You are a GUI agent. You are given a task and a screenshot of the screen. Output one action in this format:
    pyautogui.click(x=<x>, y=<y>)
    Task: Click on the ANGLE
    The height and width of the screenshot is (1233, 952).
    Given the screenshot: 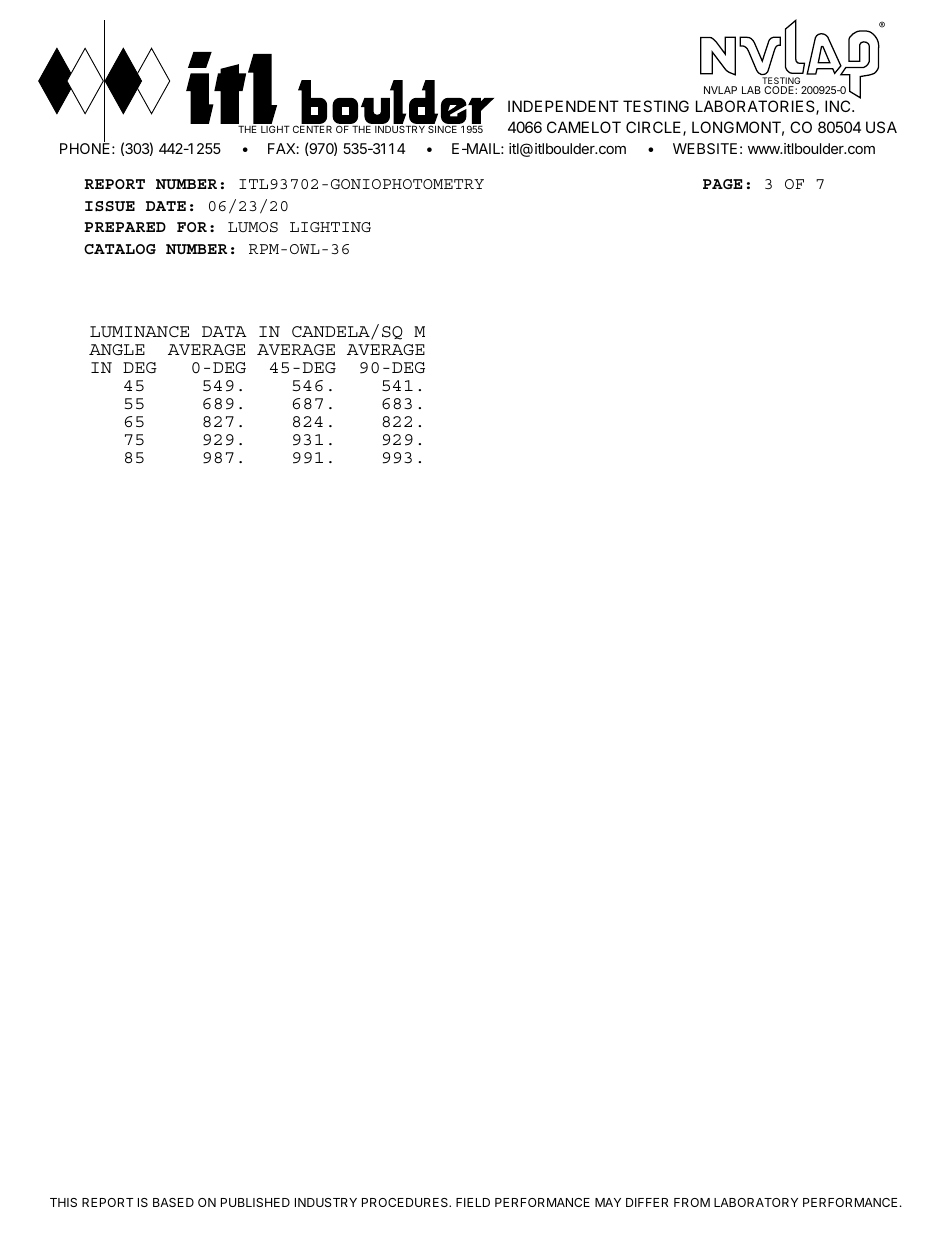 What is the action you would take?
    pyautogui.click(x=117, y=349)
